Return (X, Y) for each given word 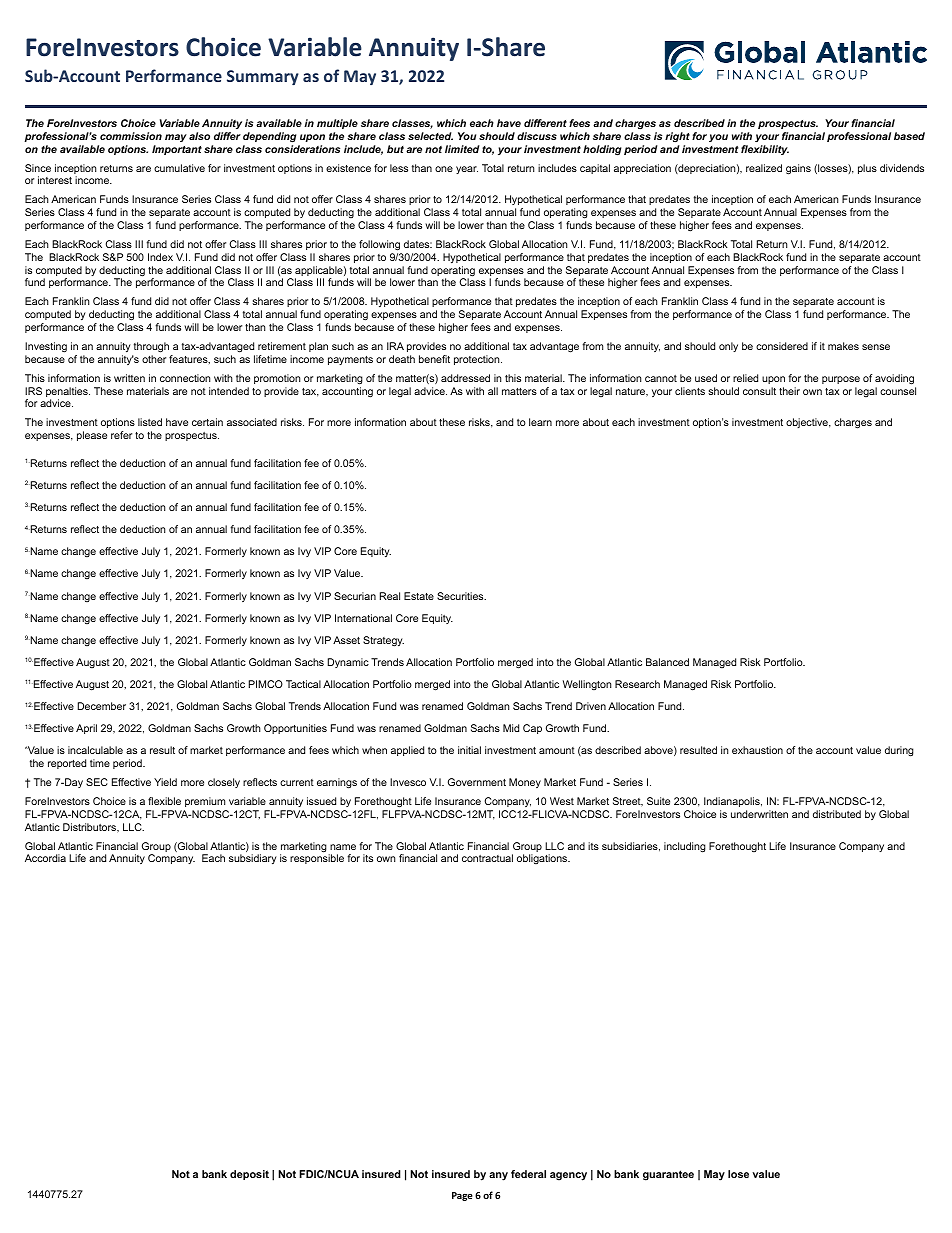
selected (430, 136)
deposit (249, 1175)
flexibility (765, 150)
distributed (837, 814)
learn (540, 422)
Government (477, 782)
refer (121, 435)
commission (131, 136)
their (789, 391)
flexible (164, 801)
